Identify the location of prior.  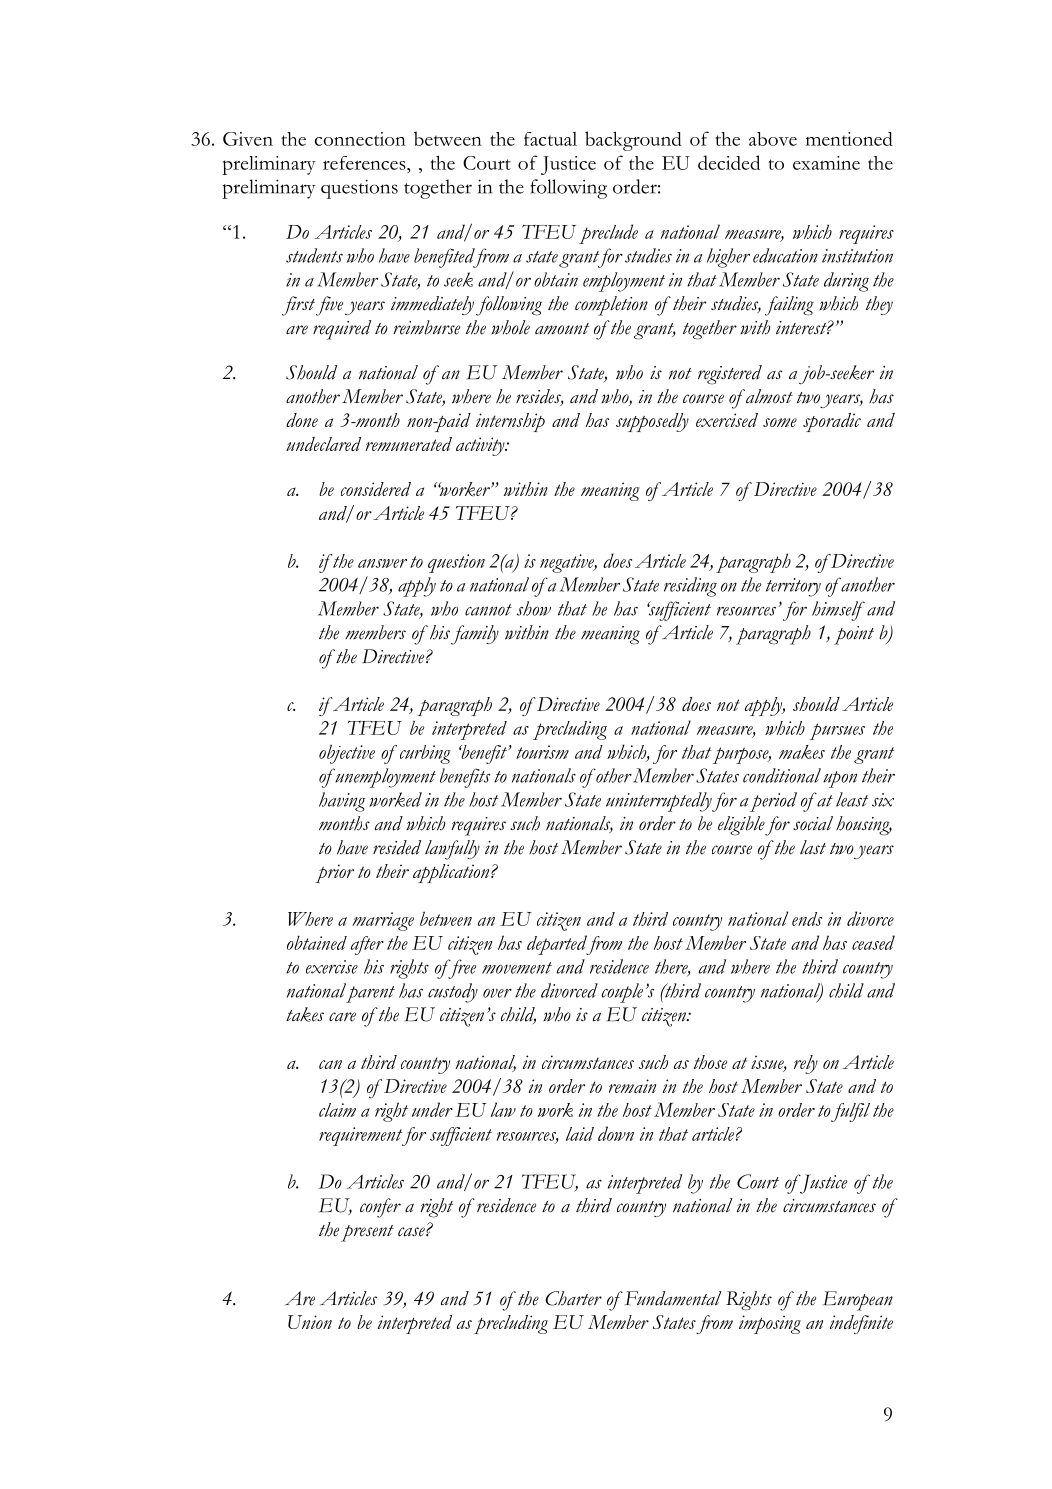
(334, 873).
